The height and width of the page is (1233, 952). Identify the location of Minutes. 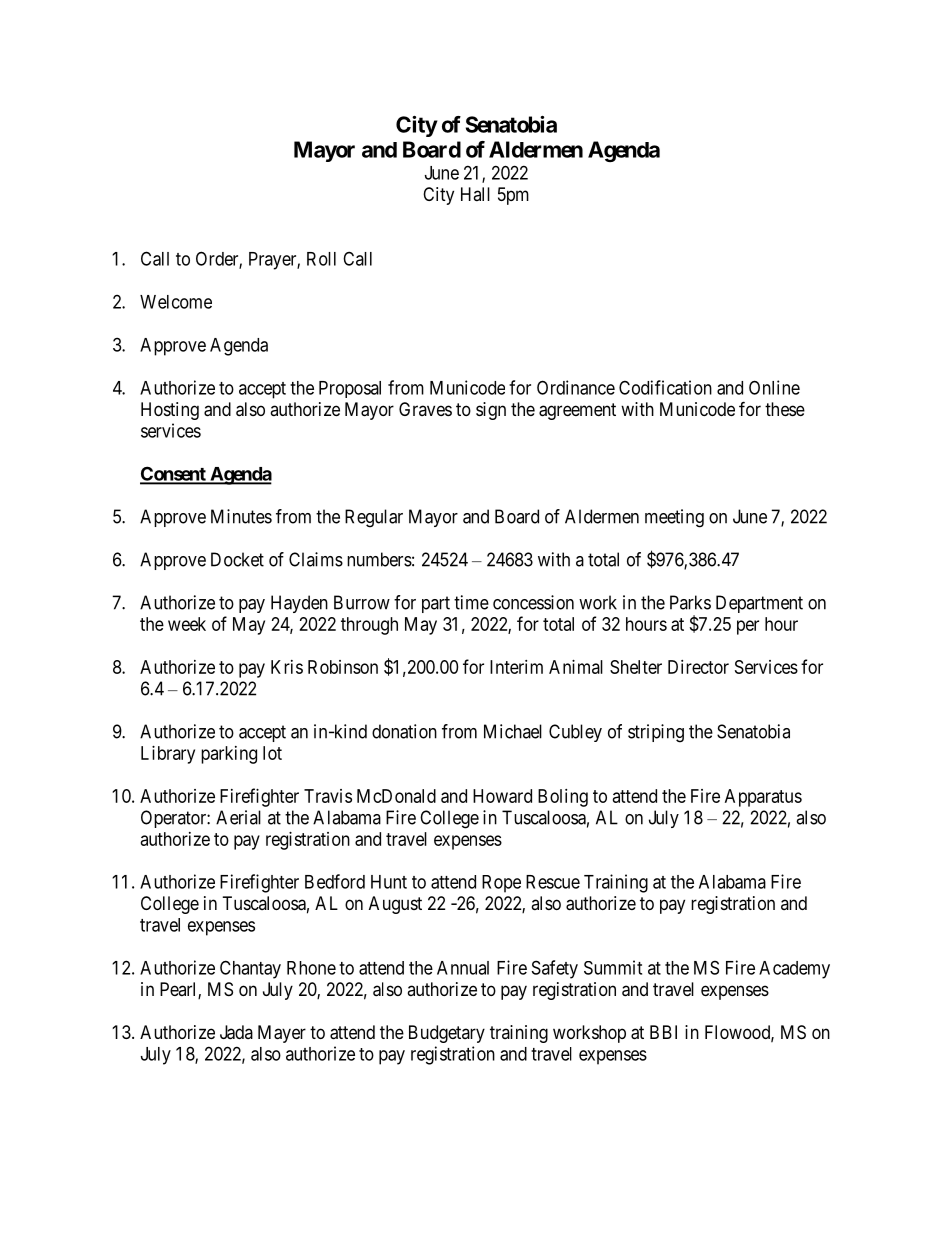
(241, 516).
